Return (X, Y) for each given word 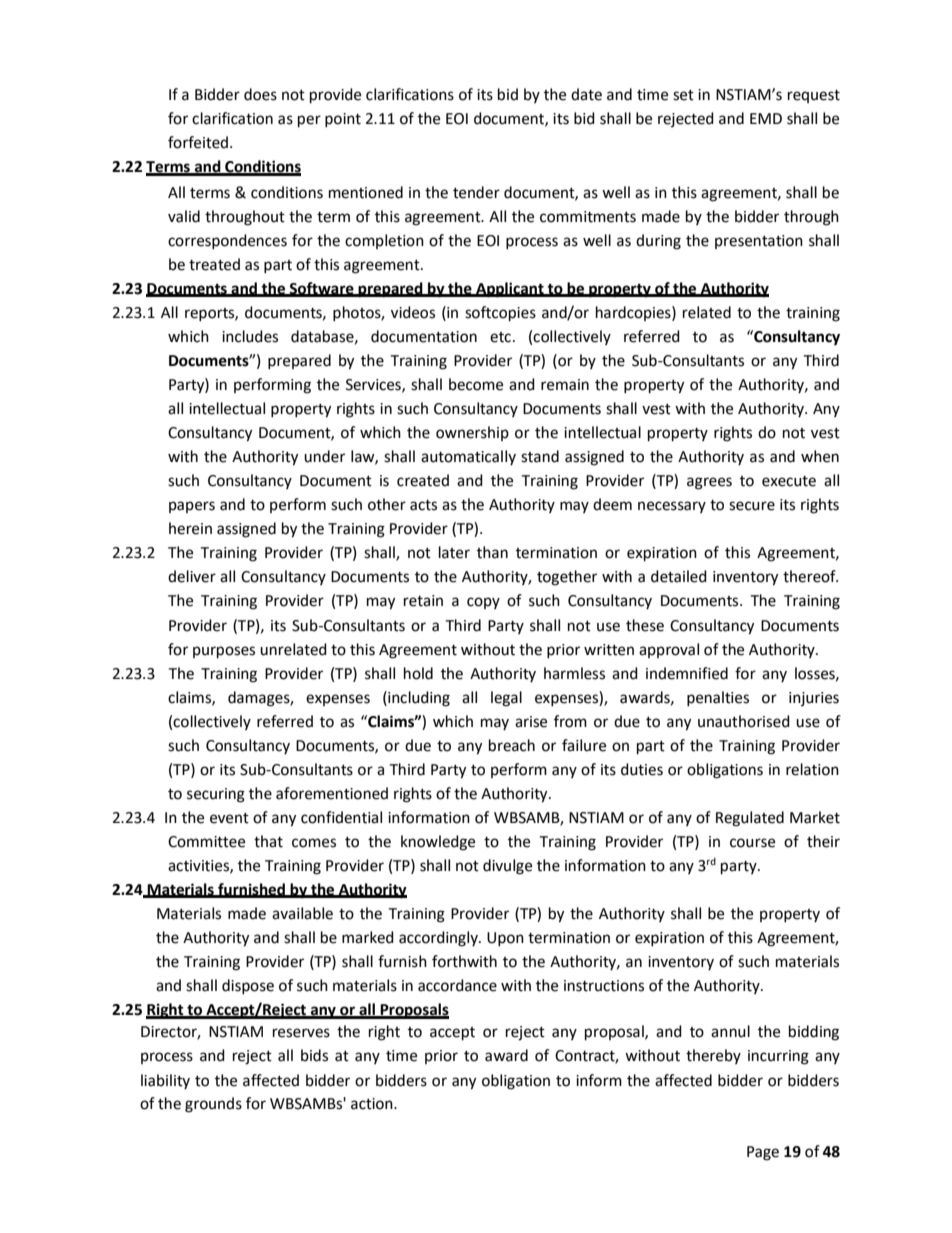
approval (669, 650)
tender (476, 192)
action (373, 1104)
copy (483, 603)
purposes (224, 652)
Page (763, 1153)
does (260, 94)
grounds (213, 1105)
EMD (766, 118)
